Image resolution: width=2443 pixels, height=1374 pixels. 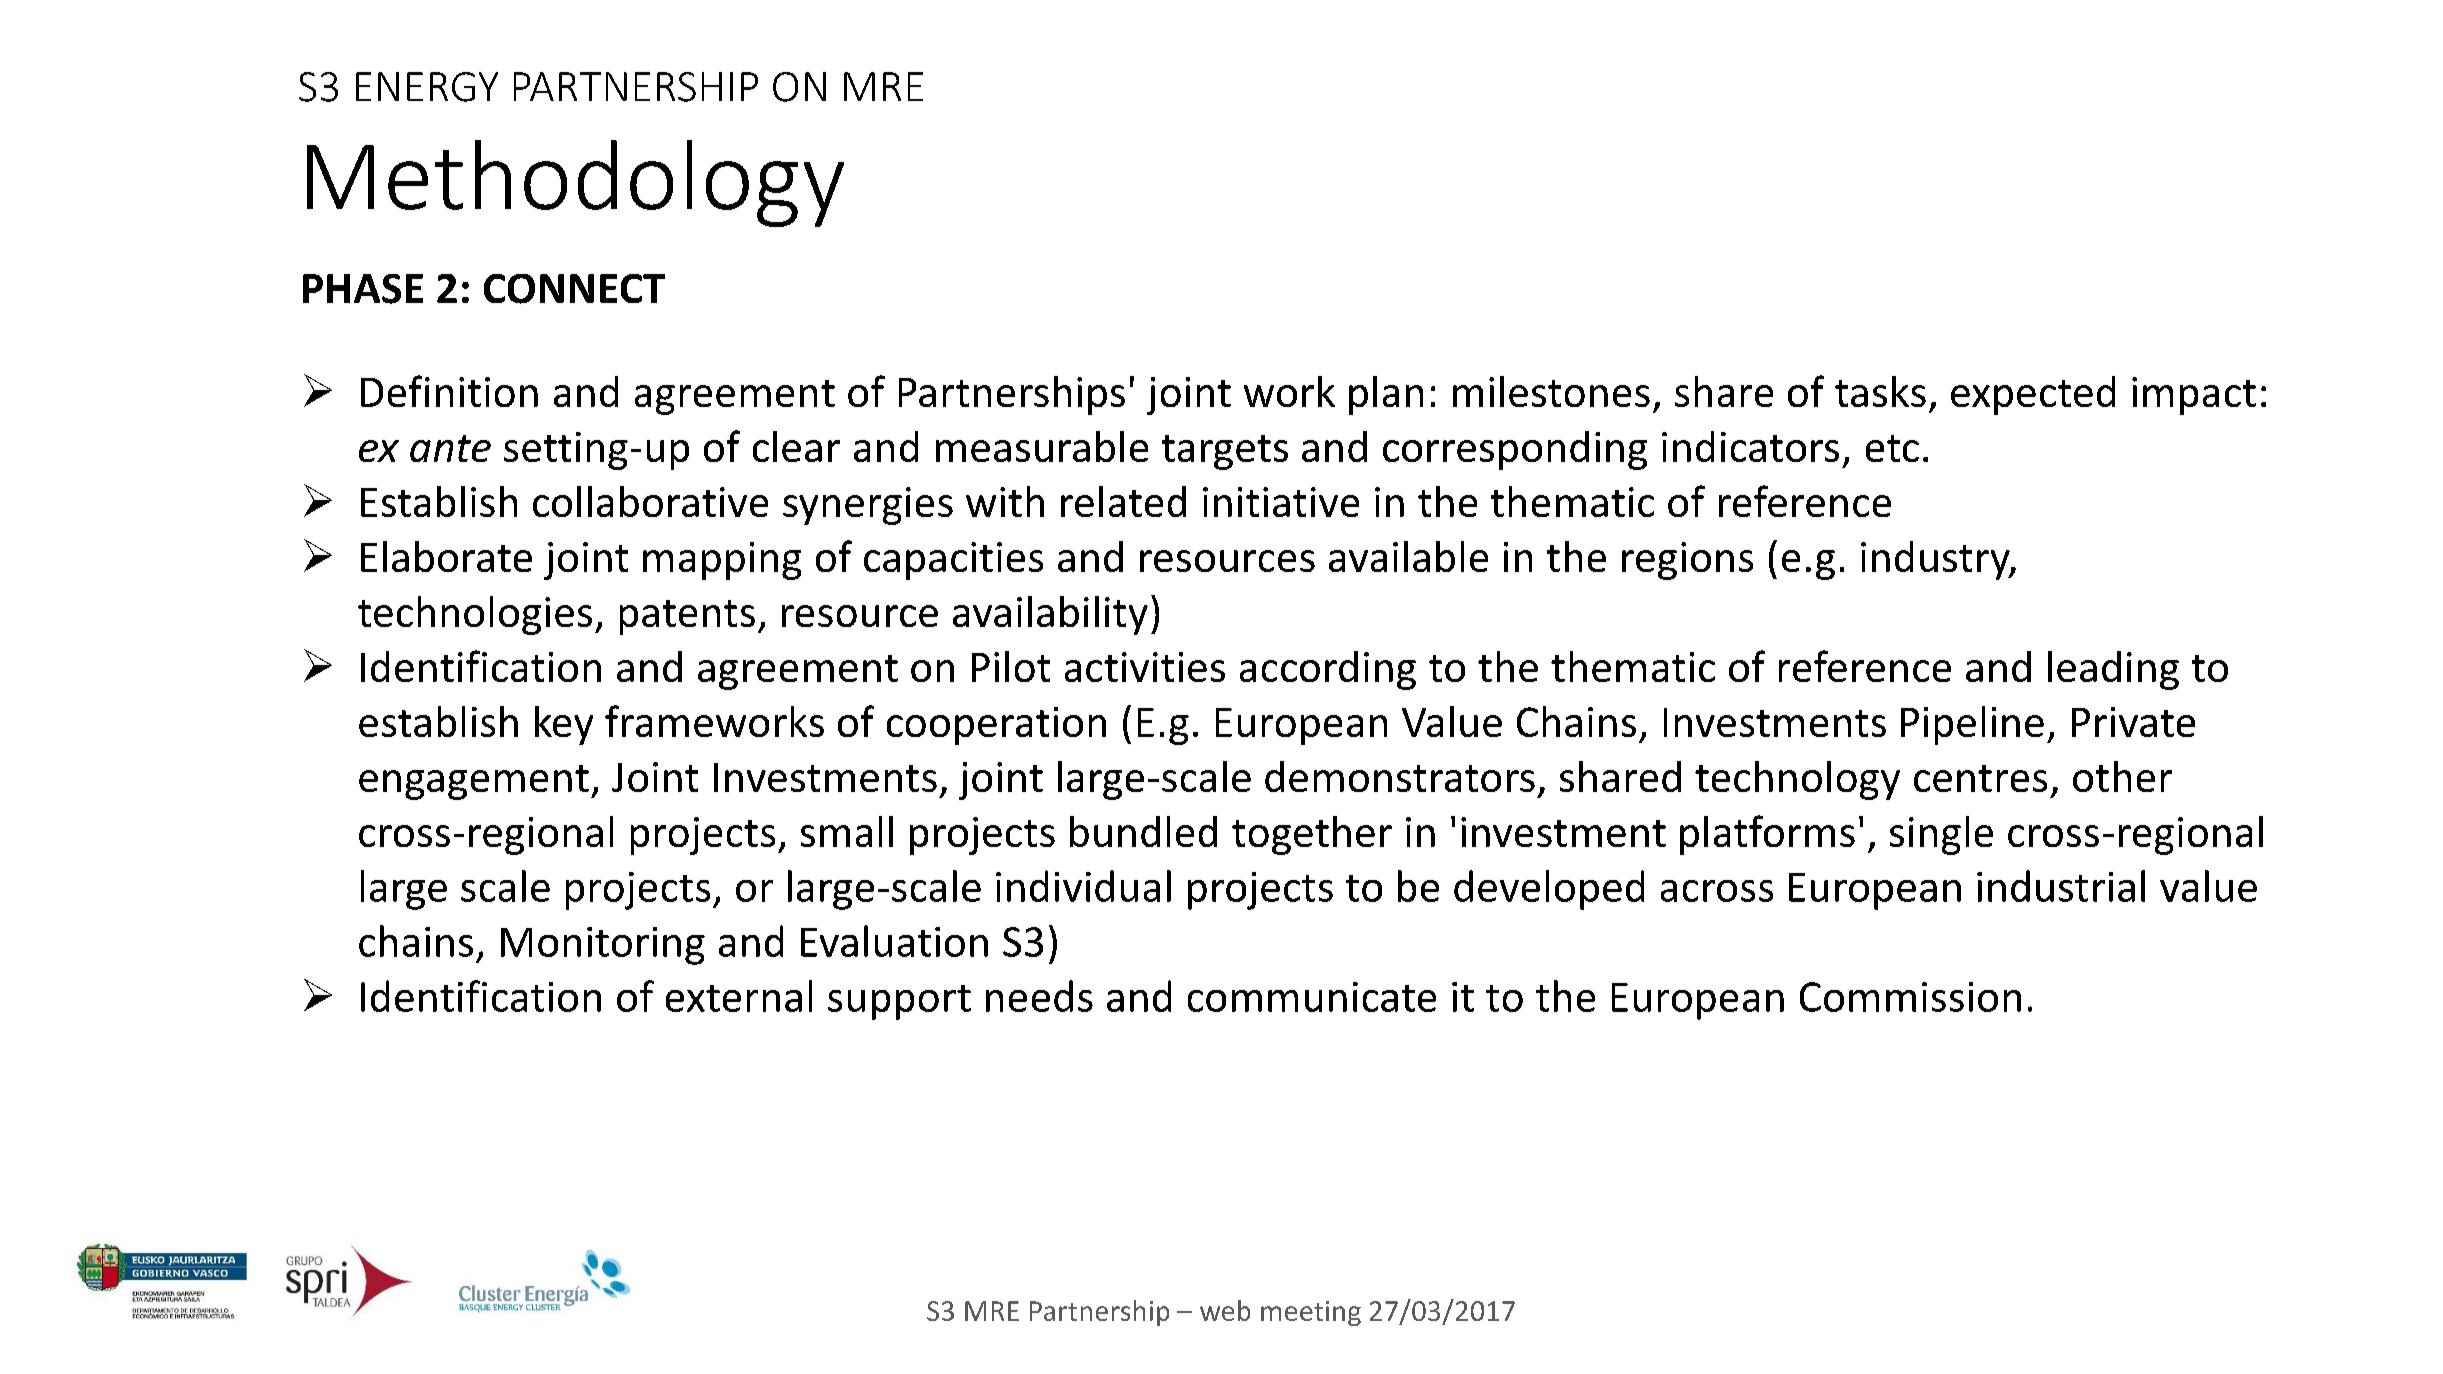 What do you see at coordinates (449, 391) in the screenshot?
I see `Definition` at bounding box center [449, 391].
